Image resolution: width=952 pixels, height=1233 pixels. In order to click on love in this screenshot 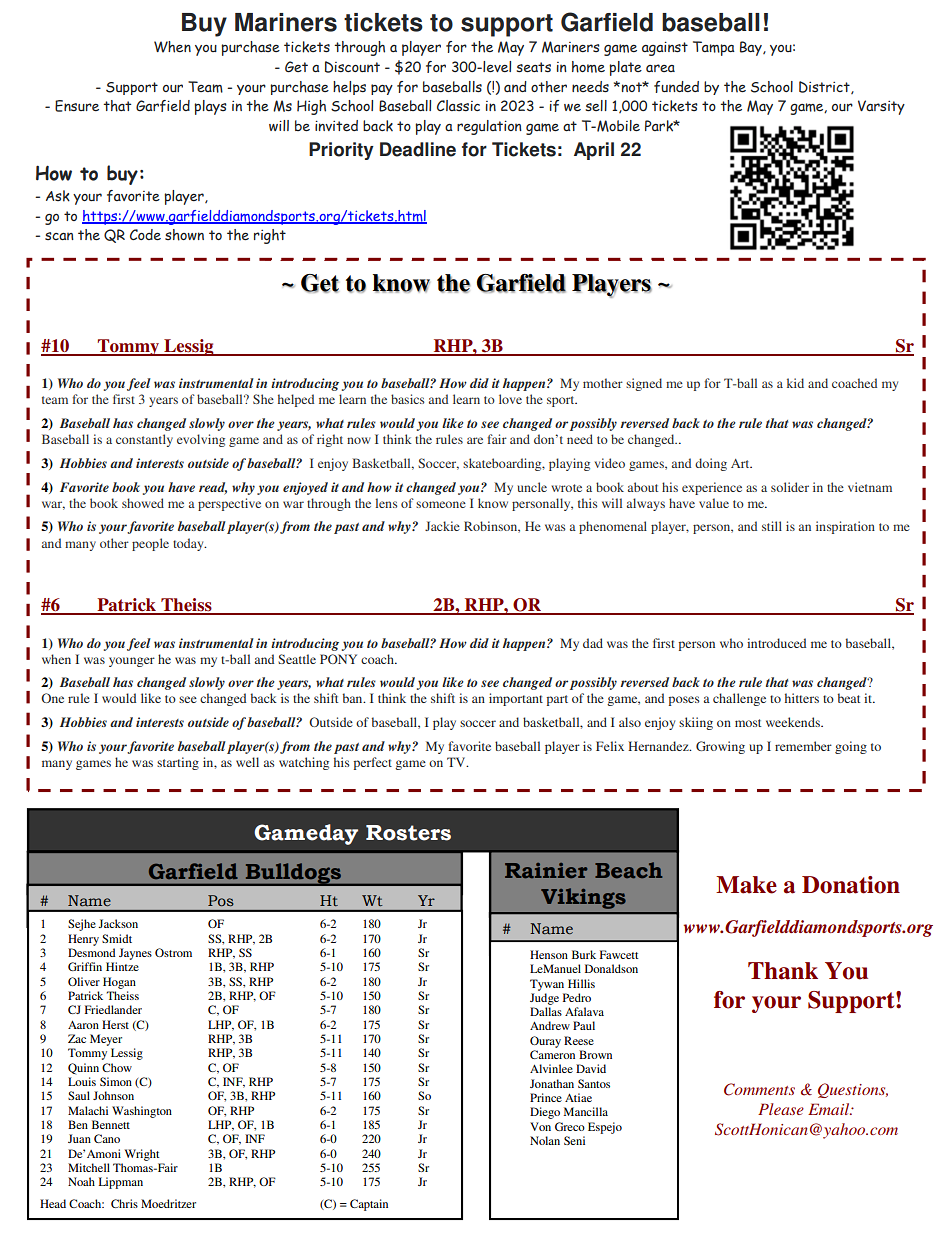, I will do `click(510, 399)`.
